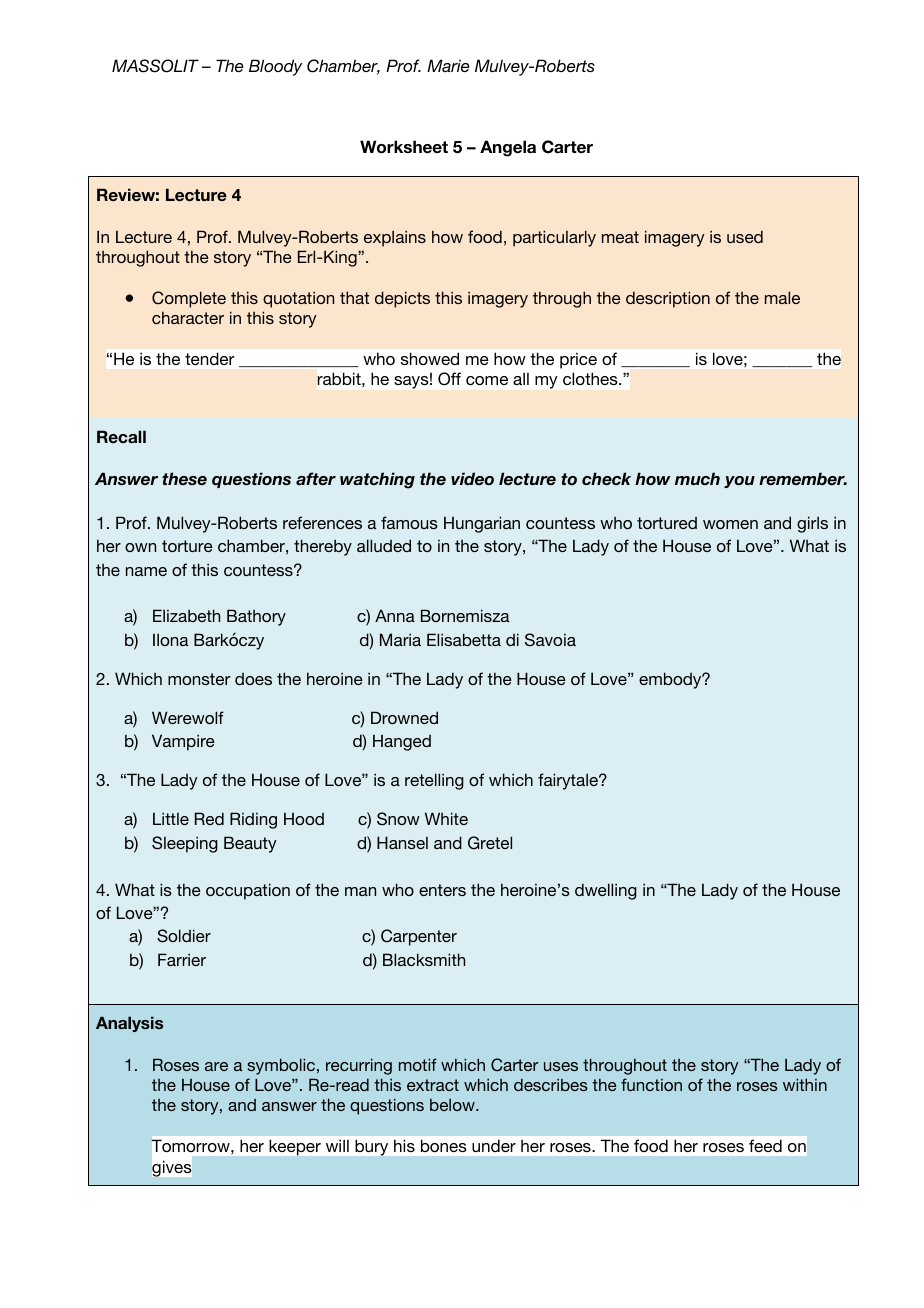 The height and width of the page is (1308, 924). Describe the element at coordinates (419, 937) in the page. I see `Carpenter` at that location.
